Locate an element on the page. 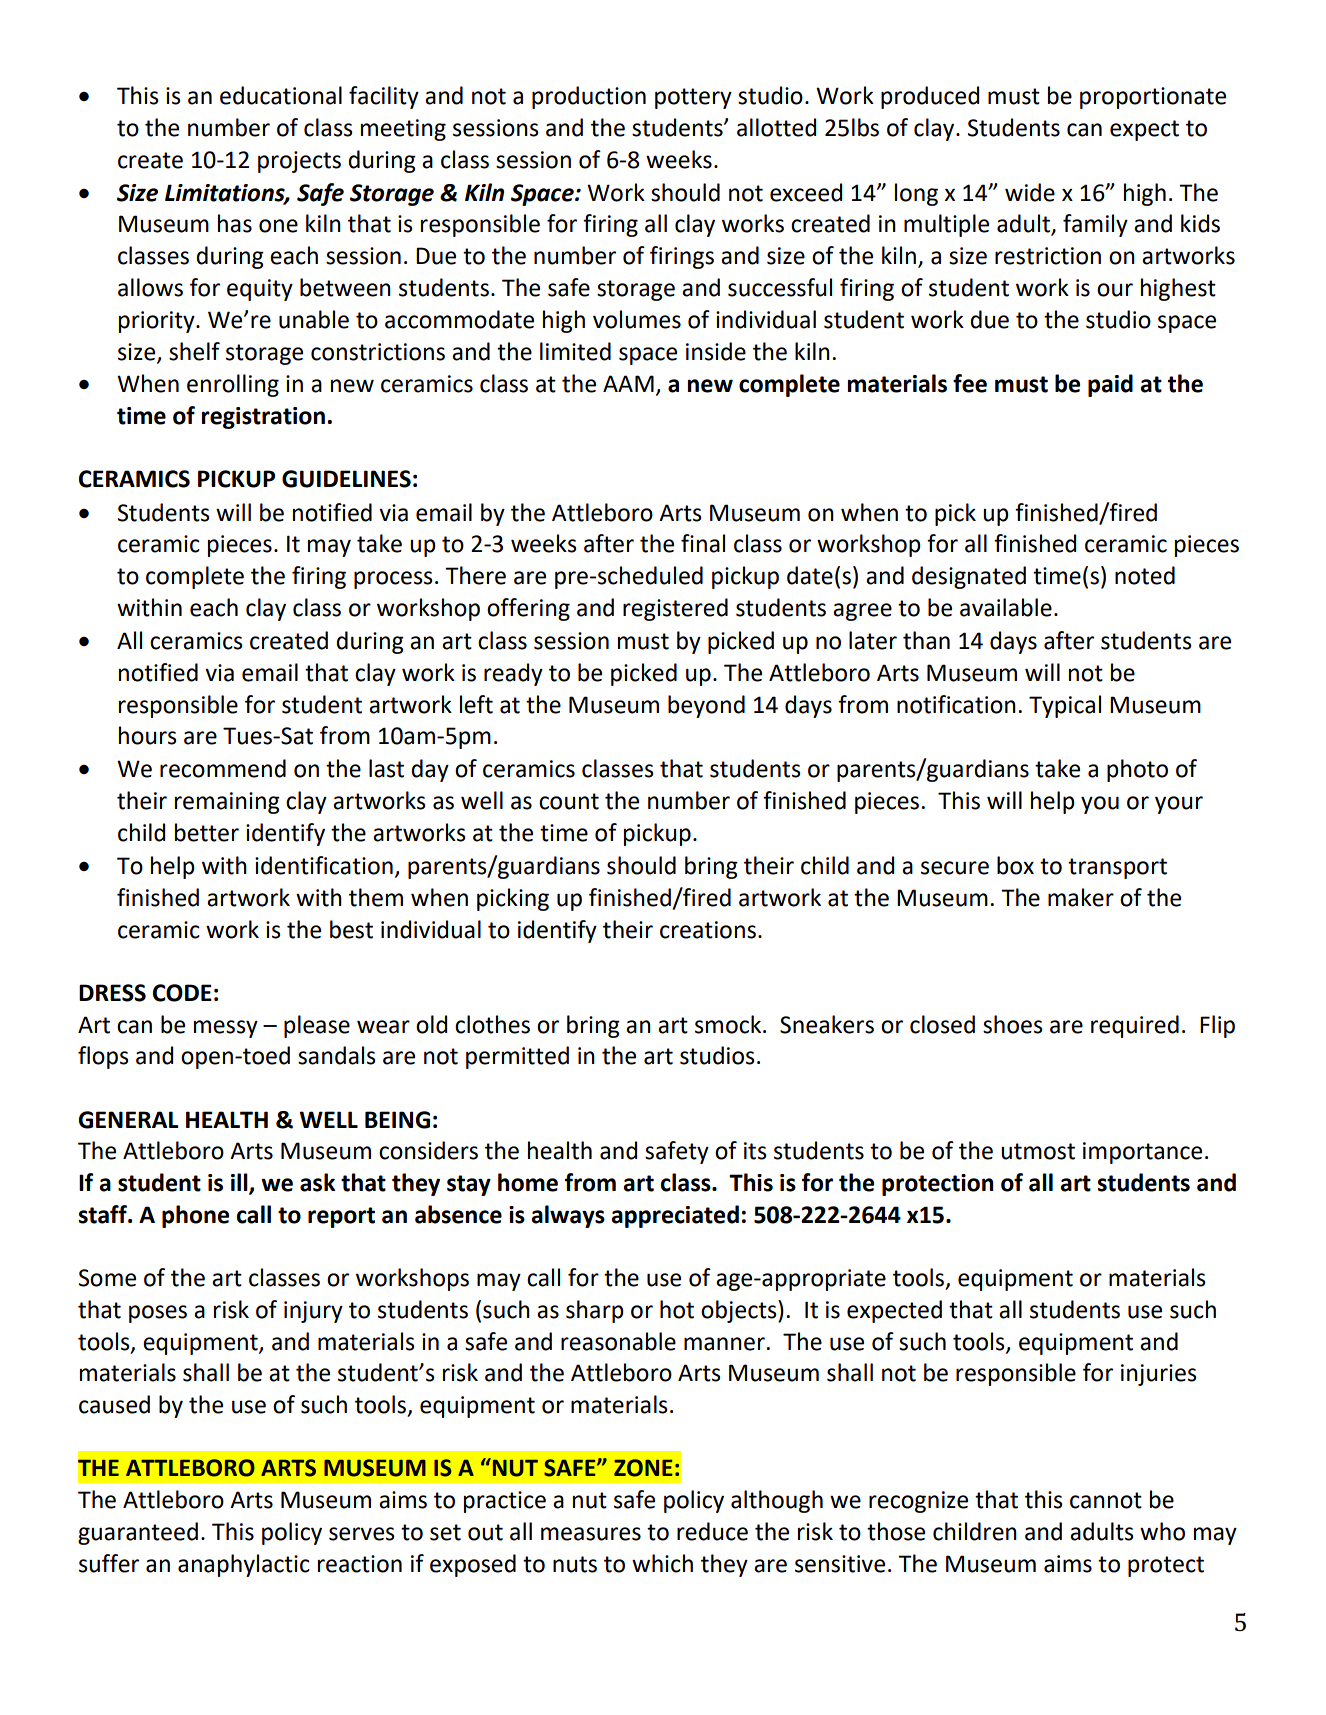 The image size is (1326, 1715). CODE is located at coordinates (182, 993).
